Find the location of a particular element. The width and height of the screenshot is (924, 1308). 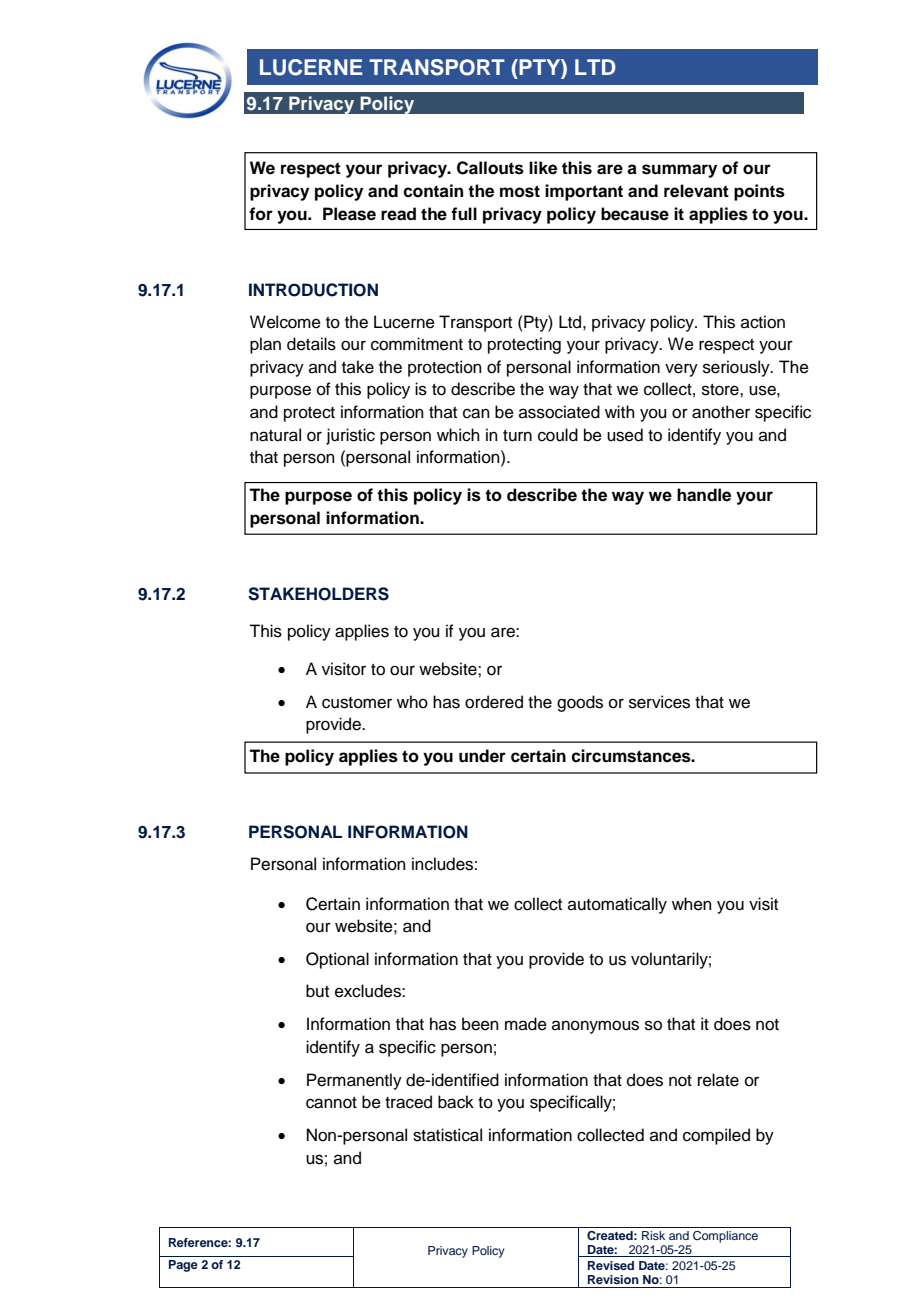

Optional is located at coordinates (337, 960).
